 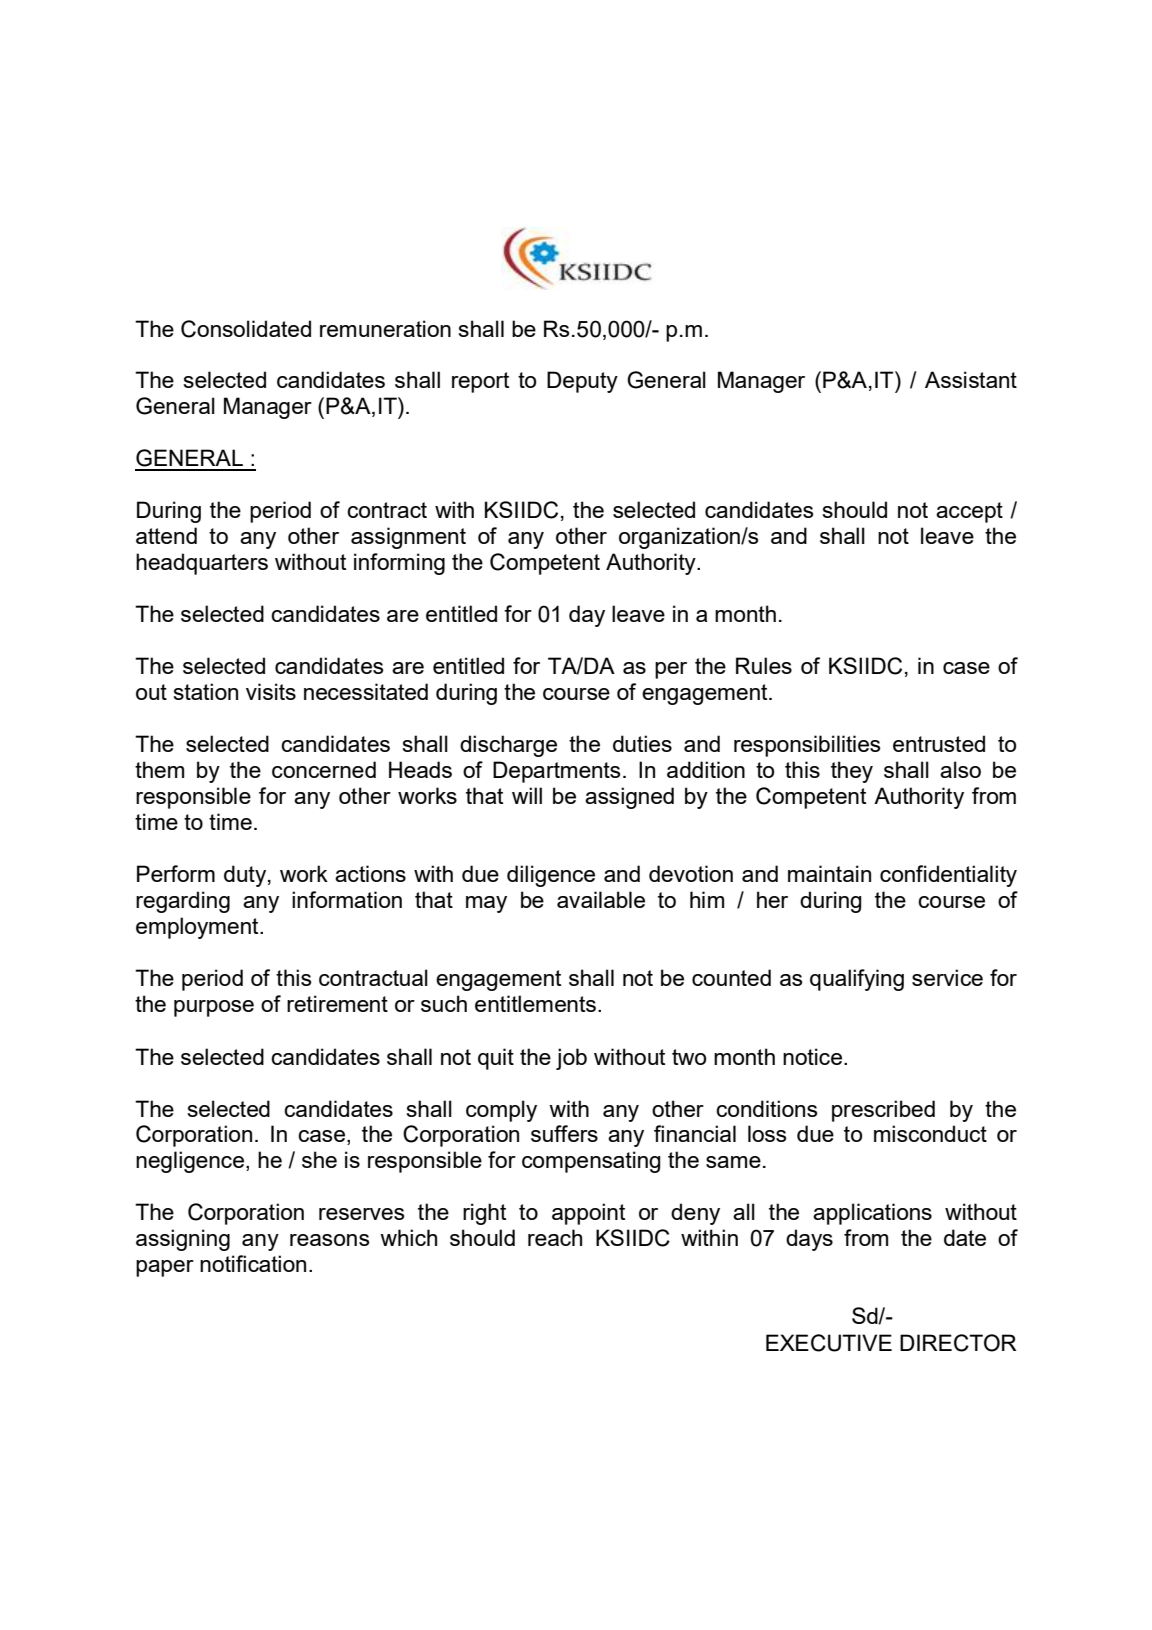 What do you see at coordinates (582, 382) in the screenshot?
I see `Deputy` at bounding box center [582, 382].
